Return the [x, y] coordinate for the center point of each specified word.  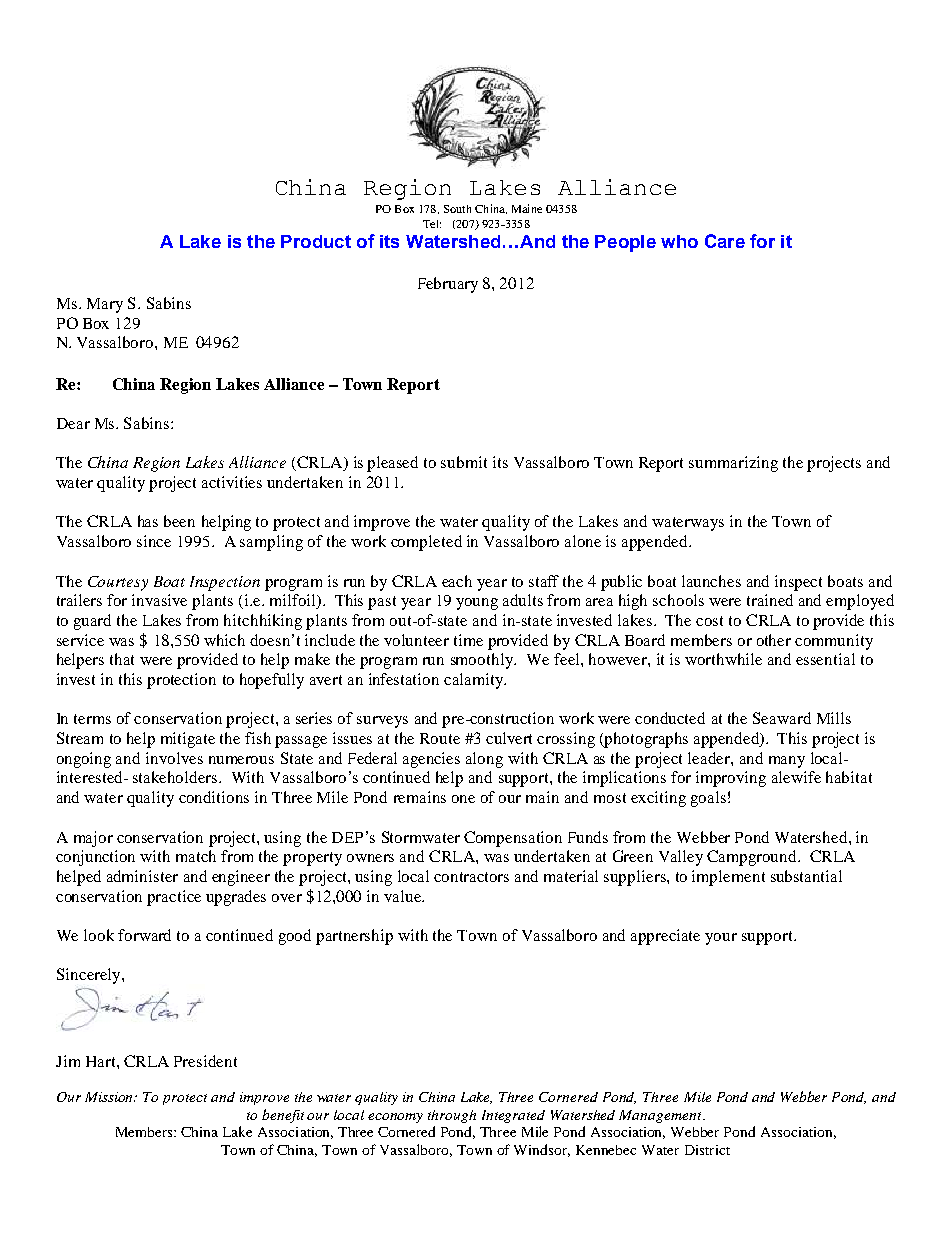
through [452, 1116]
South [457, 209]
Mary [105, 305]
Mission [110, 1097]
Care [725, 241]
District [707, 1150]
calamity [474, 681]
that [122, 659]
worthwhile [723, 659]
